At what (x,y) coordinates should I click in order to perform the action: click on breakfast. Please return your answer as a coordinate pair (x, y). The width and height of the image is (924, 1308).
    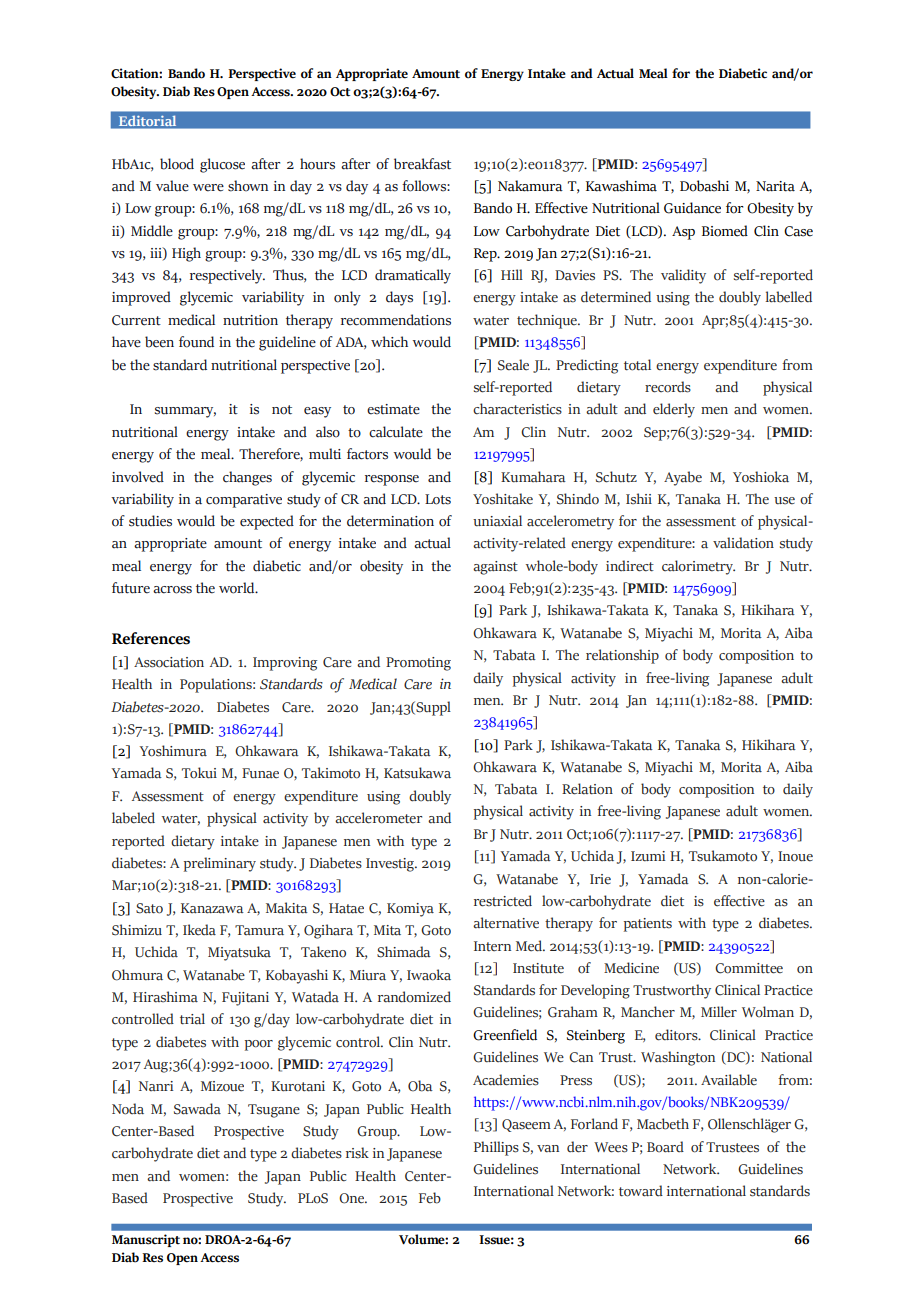
    Looking at the image, I should click on (422, 164).
